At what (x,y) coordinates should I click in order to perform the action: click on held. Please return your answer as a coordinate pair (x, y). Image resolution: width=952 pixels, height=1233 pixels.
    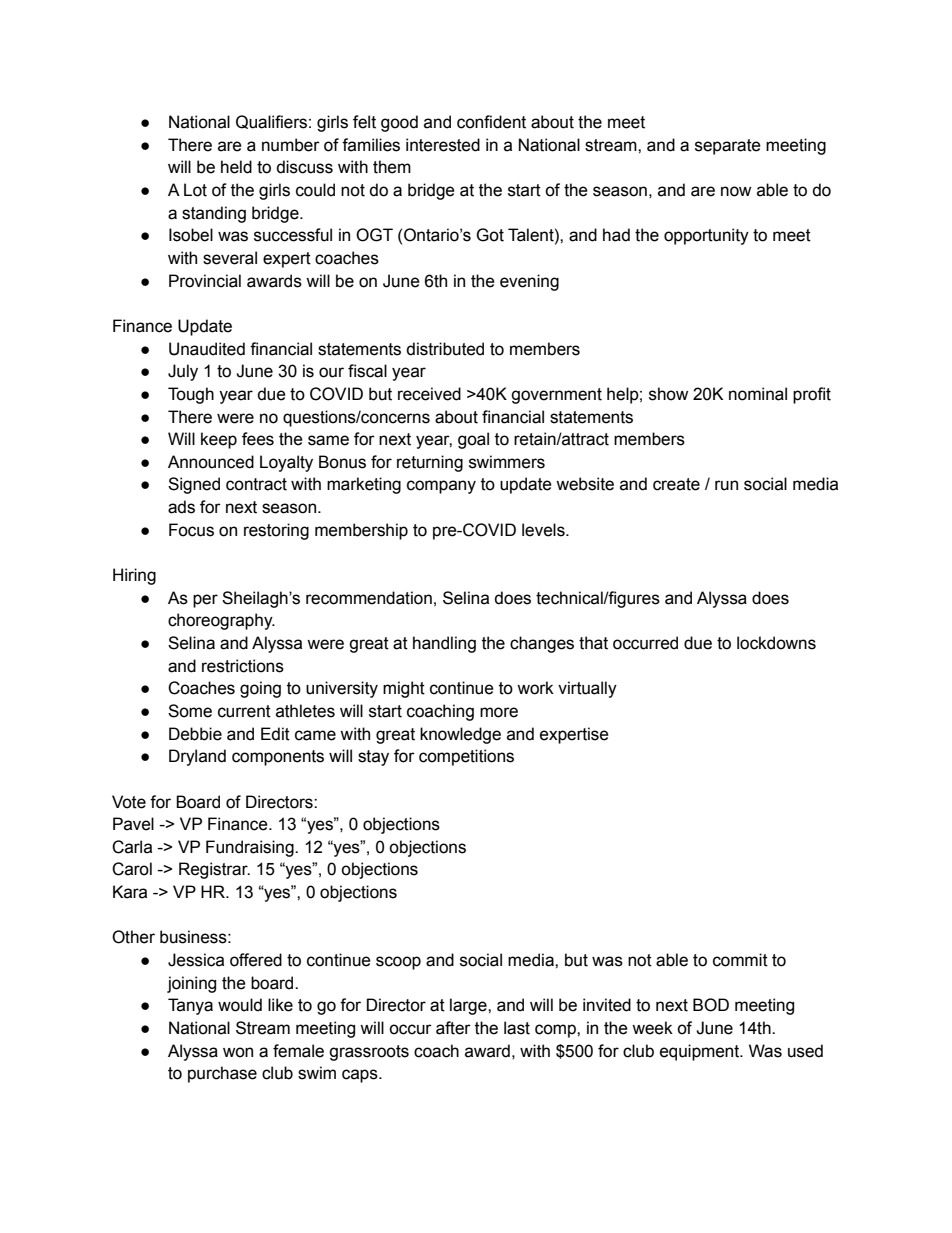
    Looking at the image, I should click on (236, 167).
